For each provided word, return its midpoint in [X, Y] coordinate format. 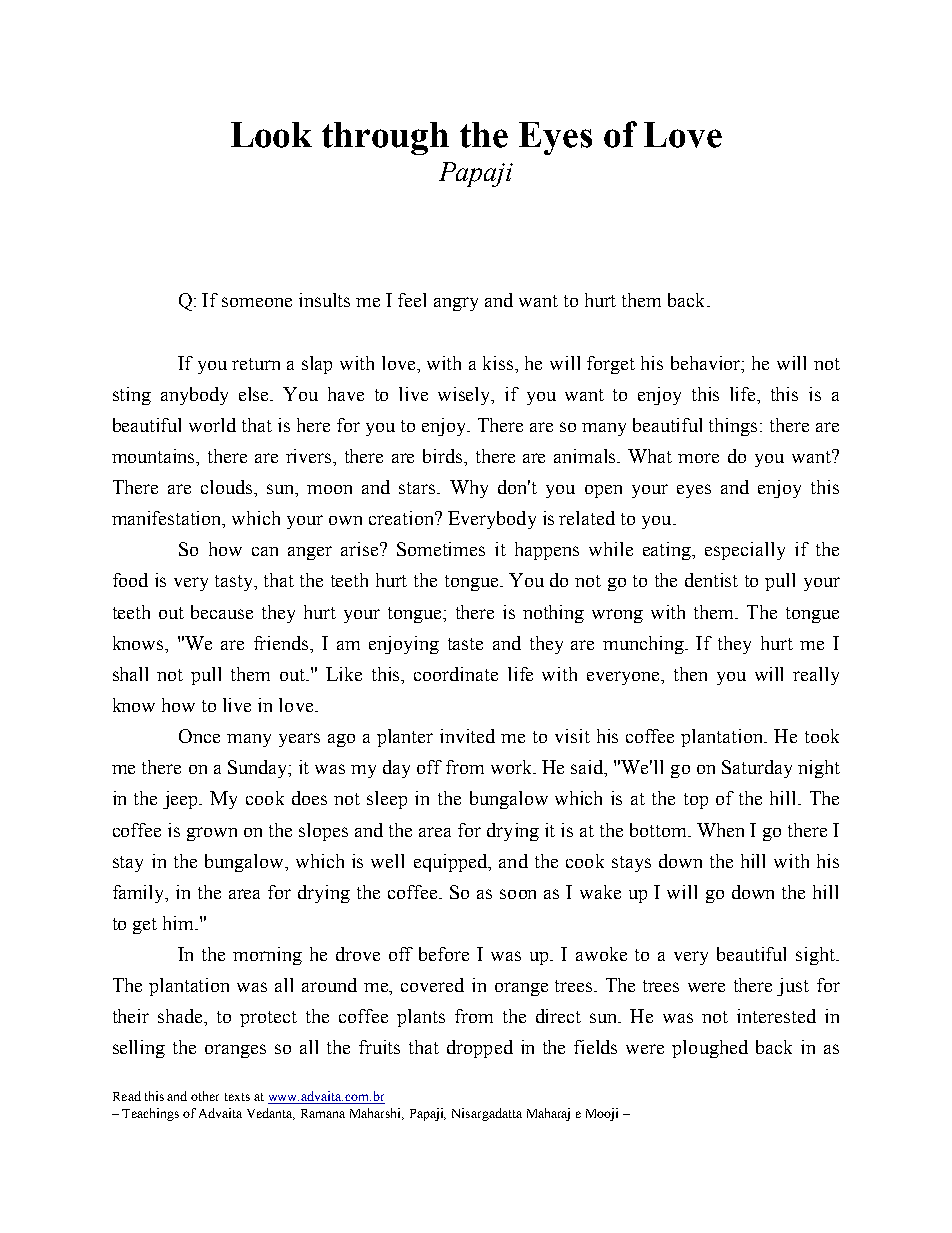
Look [271, 135]
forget [611, 365]
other [205, 1096]
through [385, 138]
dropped [480, 1049]
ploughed [710, 1049]
